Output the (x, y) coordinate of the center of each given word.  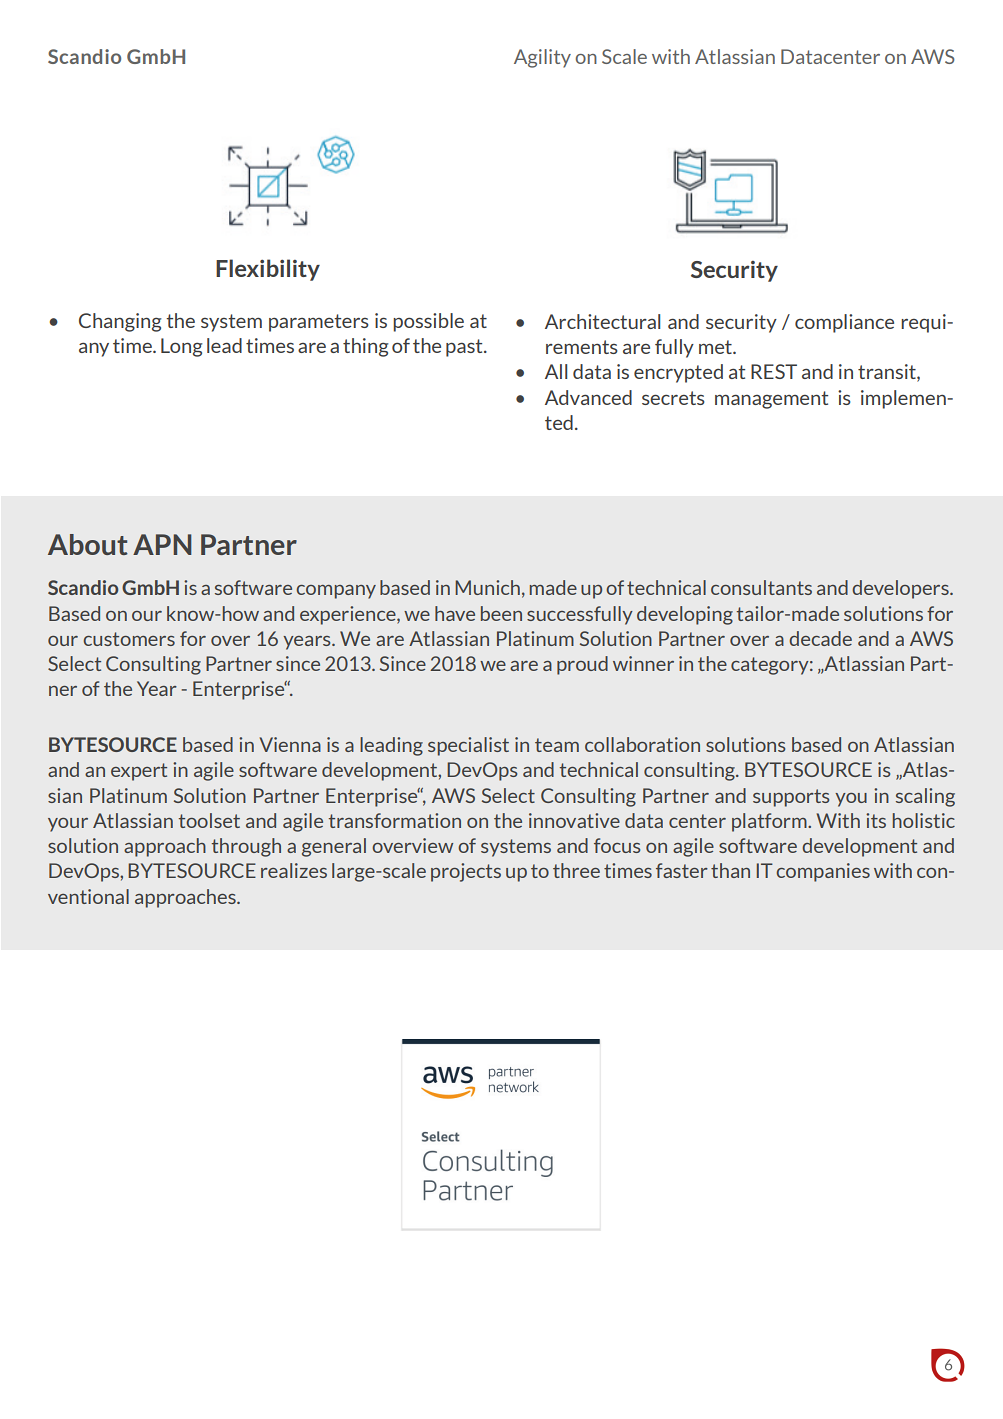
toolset (209, 820)
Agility (542, 58)
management (771, 400)
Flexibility (268, 270)
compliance (844, 323)
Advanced (588, 397)
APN (162, 544)
